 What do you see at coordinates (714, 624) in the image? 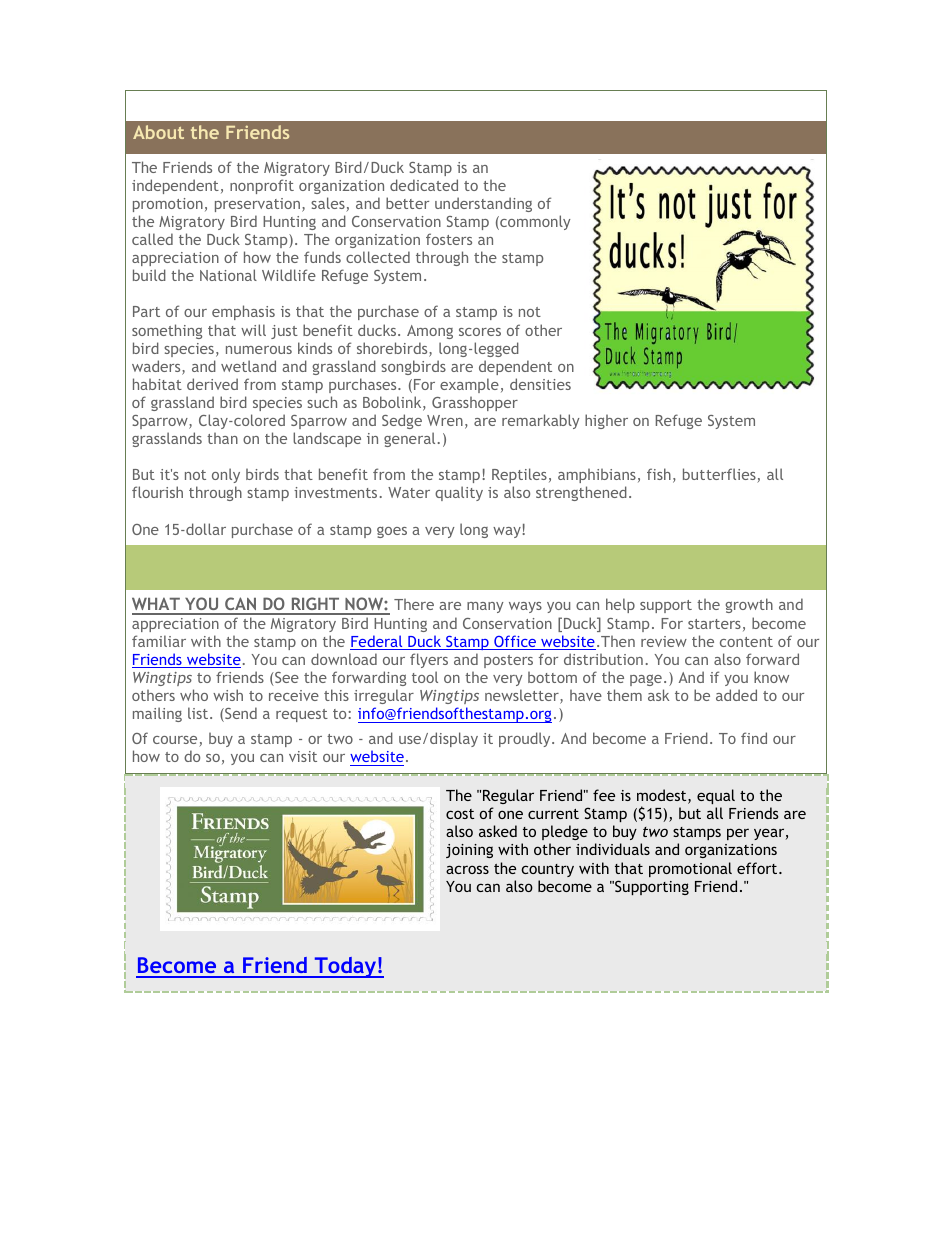
I see `starters` at bounding box center [714, 624].
